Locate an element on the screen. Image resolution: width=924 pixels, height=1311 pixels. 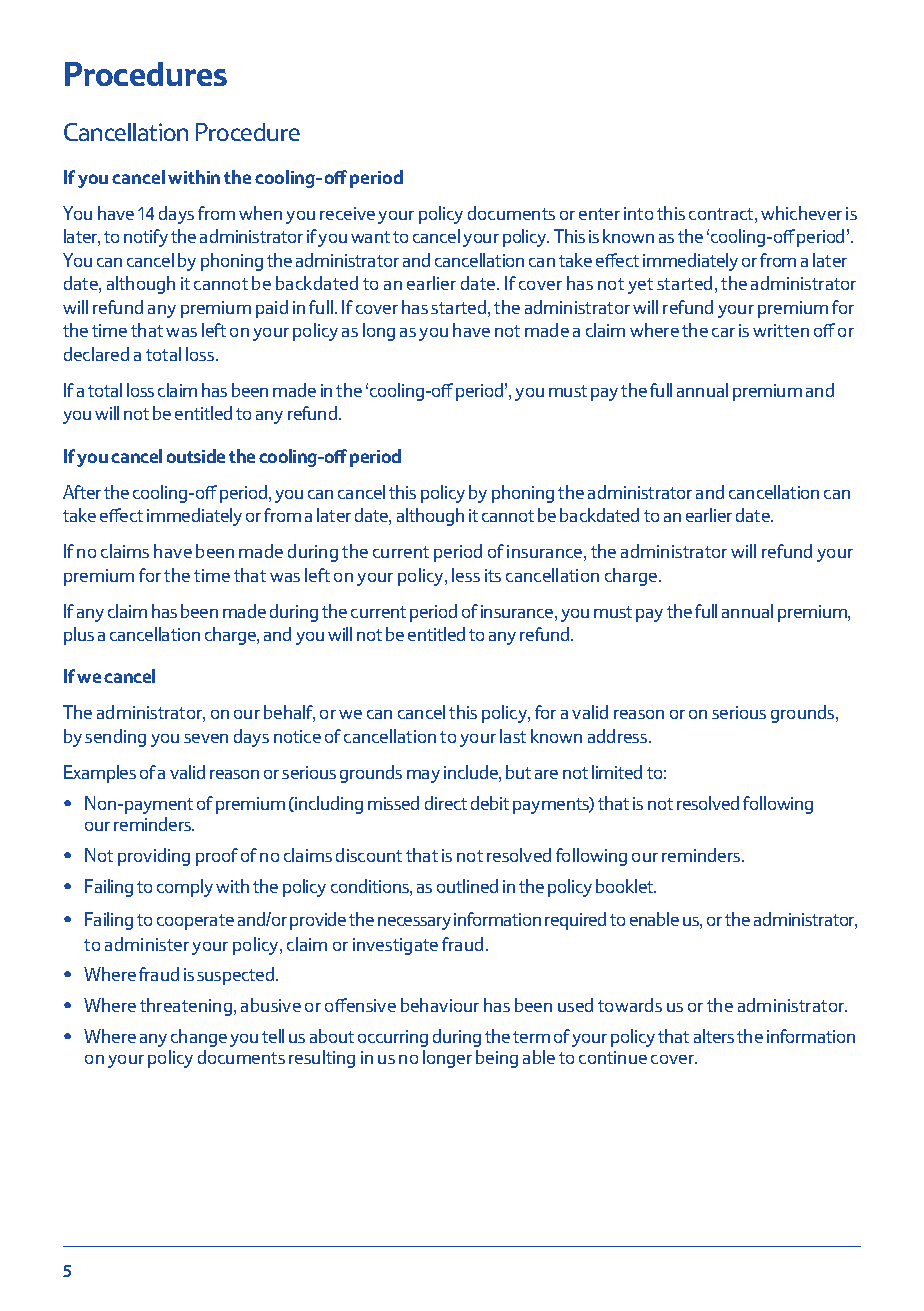
alters is located at coordinates (714, 1036).
